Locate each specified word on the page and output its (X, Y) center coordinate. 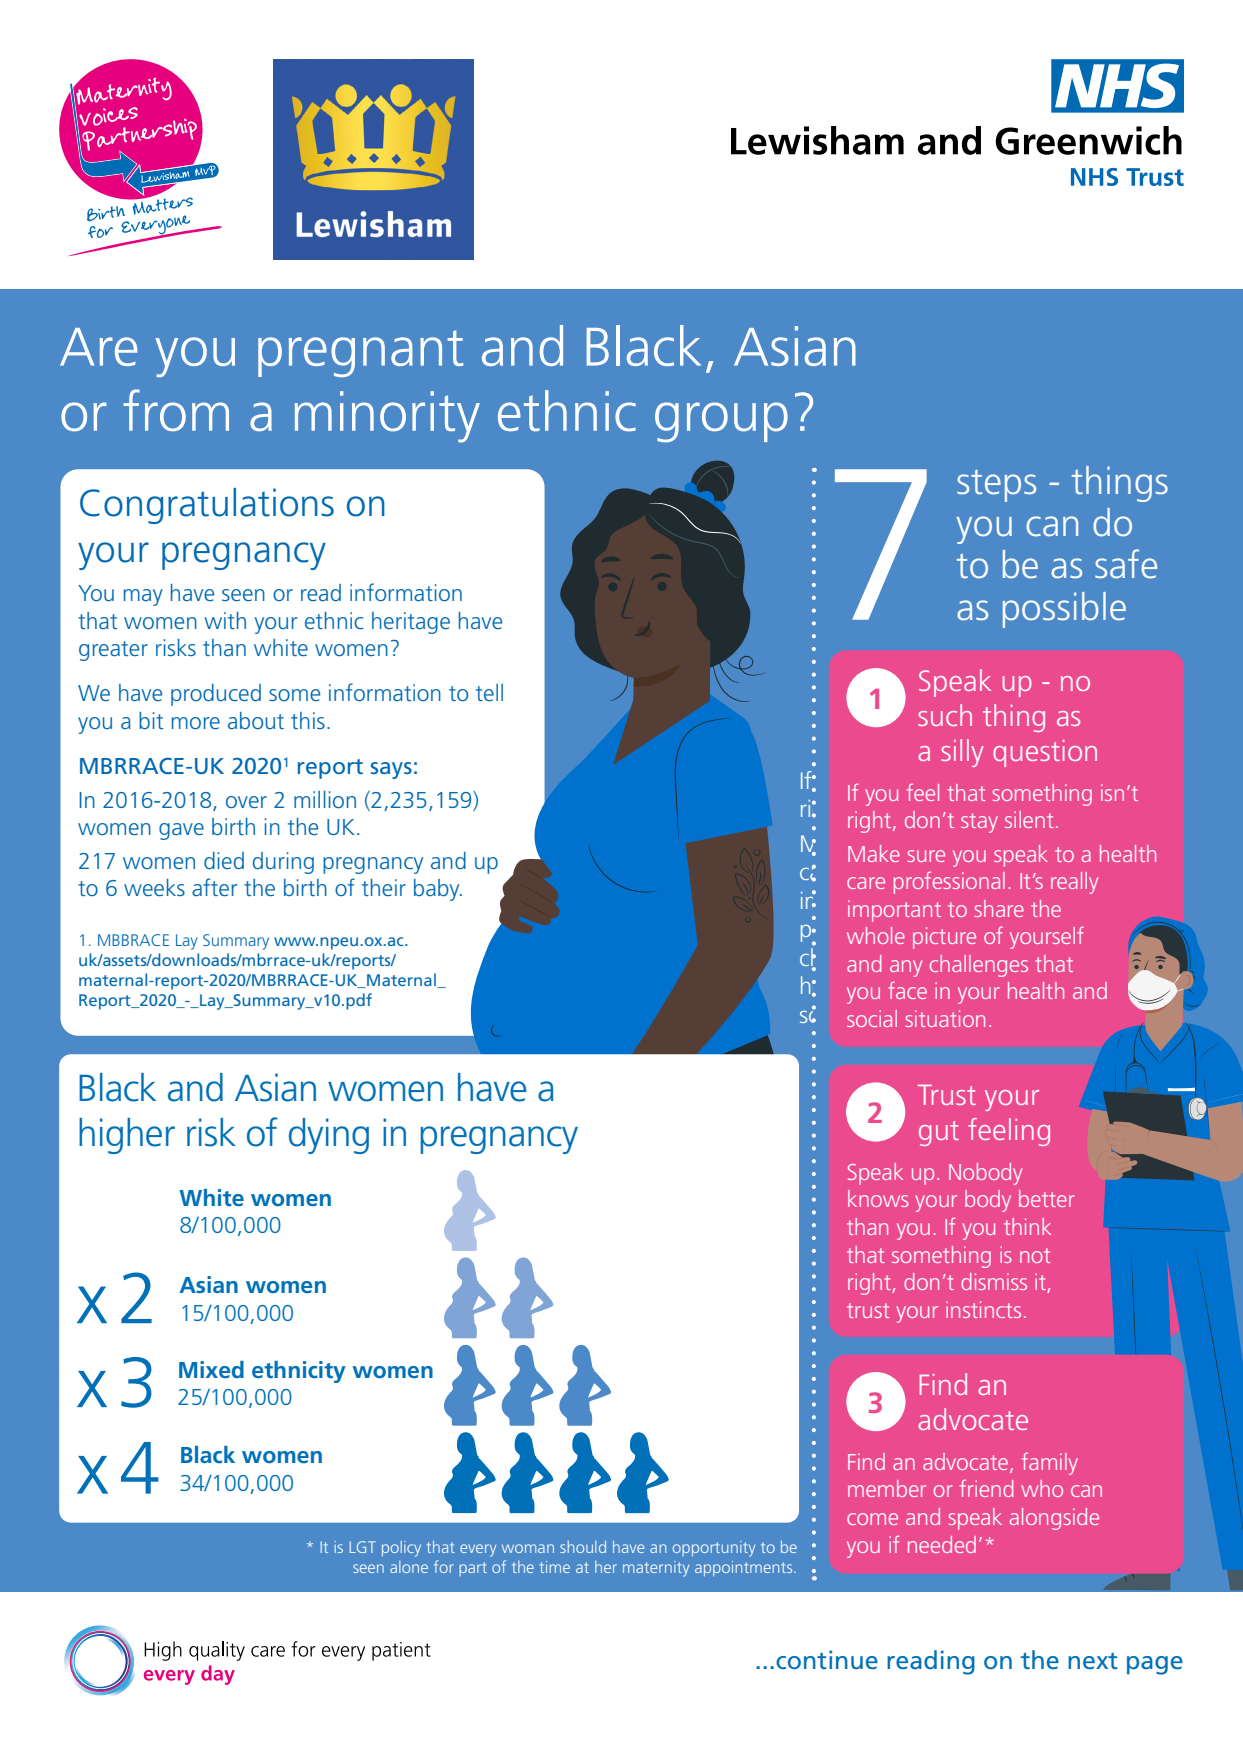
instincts (983, 1309)
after (214, 887)
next (1093, 1661)
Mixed (211, 1369)
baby (438, 890)
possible (1064, 610)
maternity (656, 1569)
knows (878, 1198)
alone (409, 1567)
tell (489, 692)
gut (939, 1133)
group (721, 422)
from (176, 410)
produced (216, 695)
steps (996, 486)
